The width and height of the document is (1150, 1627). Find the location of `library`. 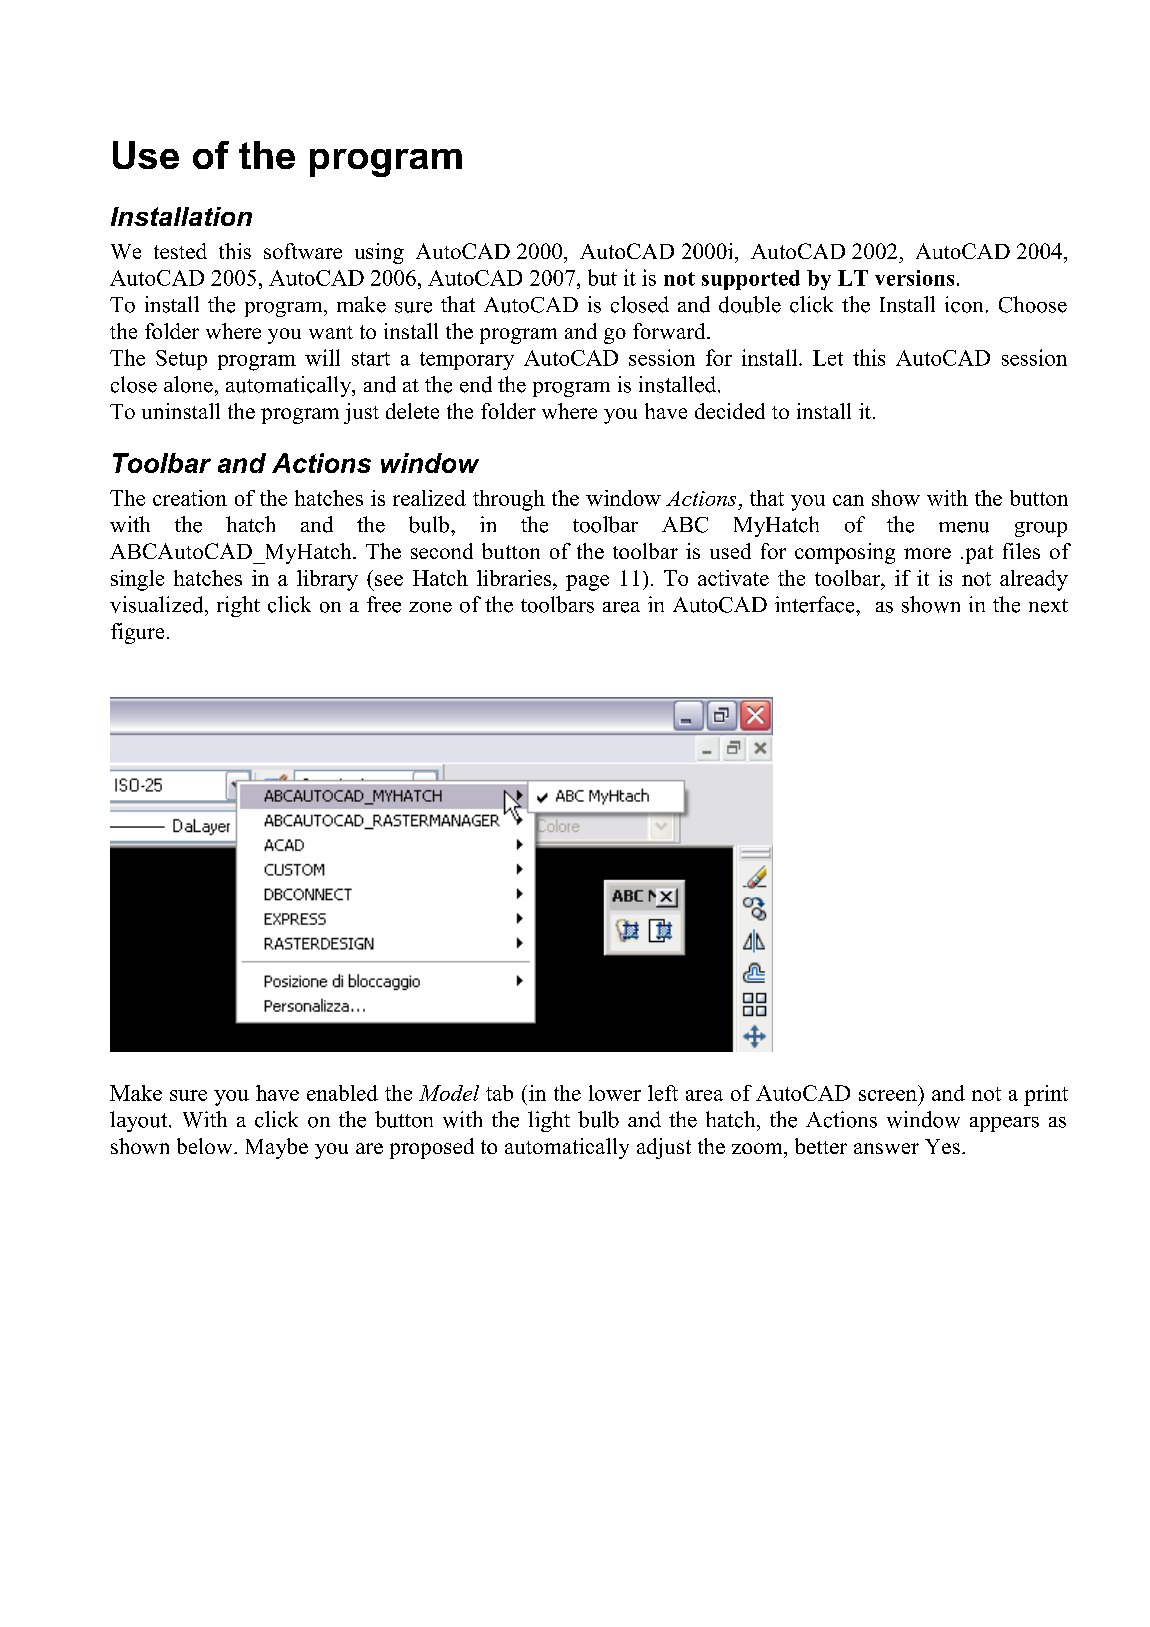

library is located at coordinates (327, 580).
